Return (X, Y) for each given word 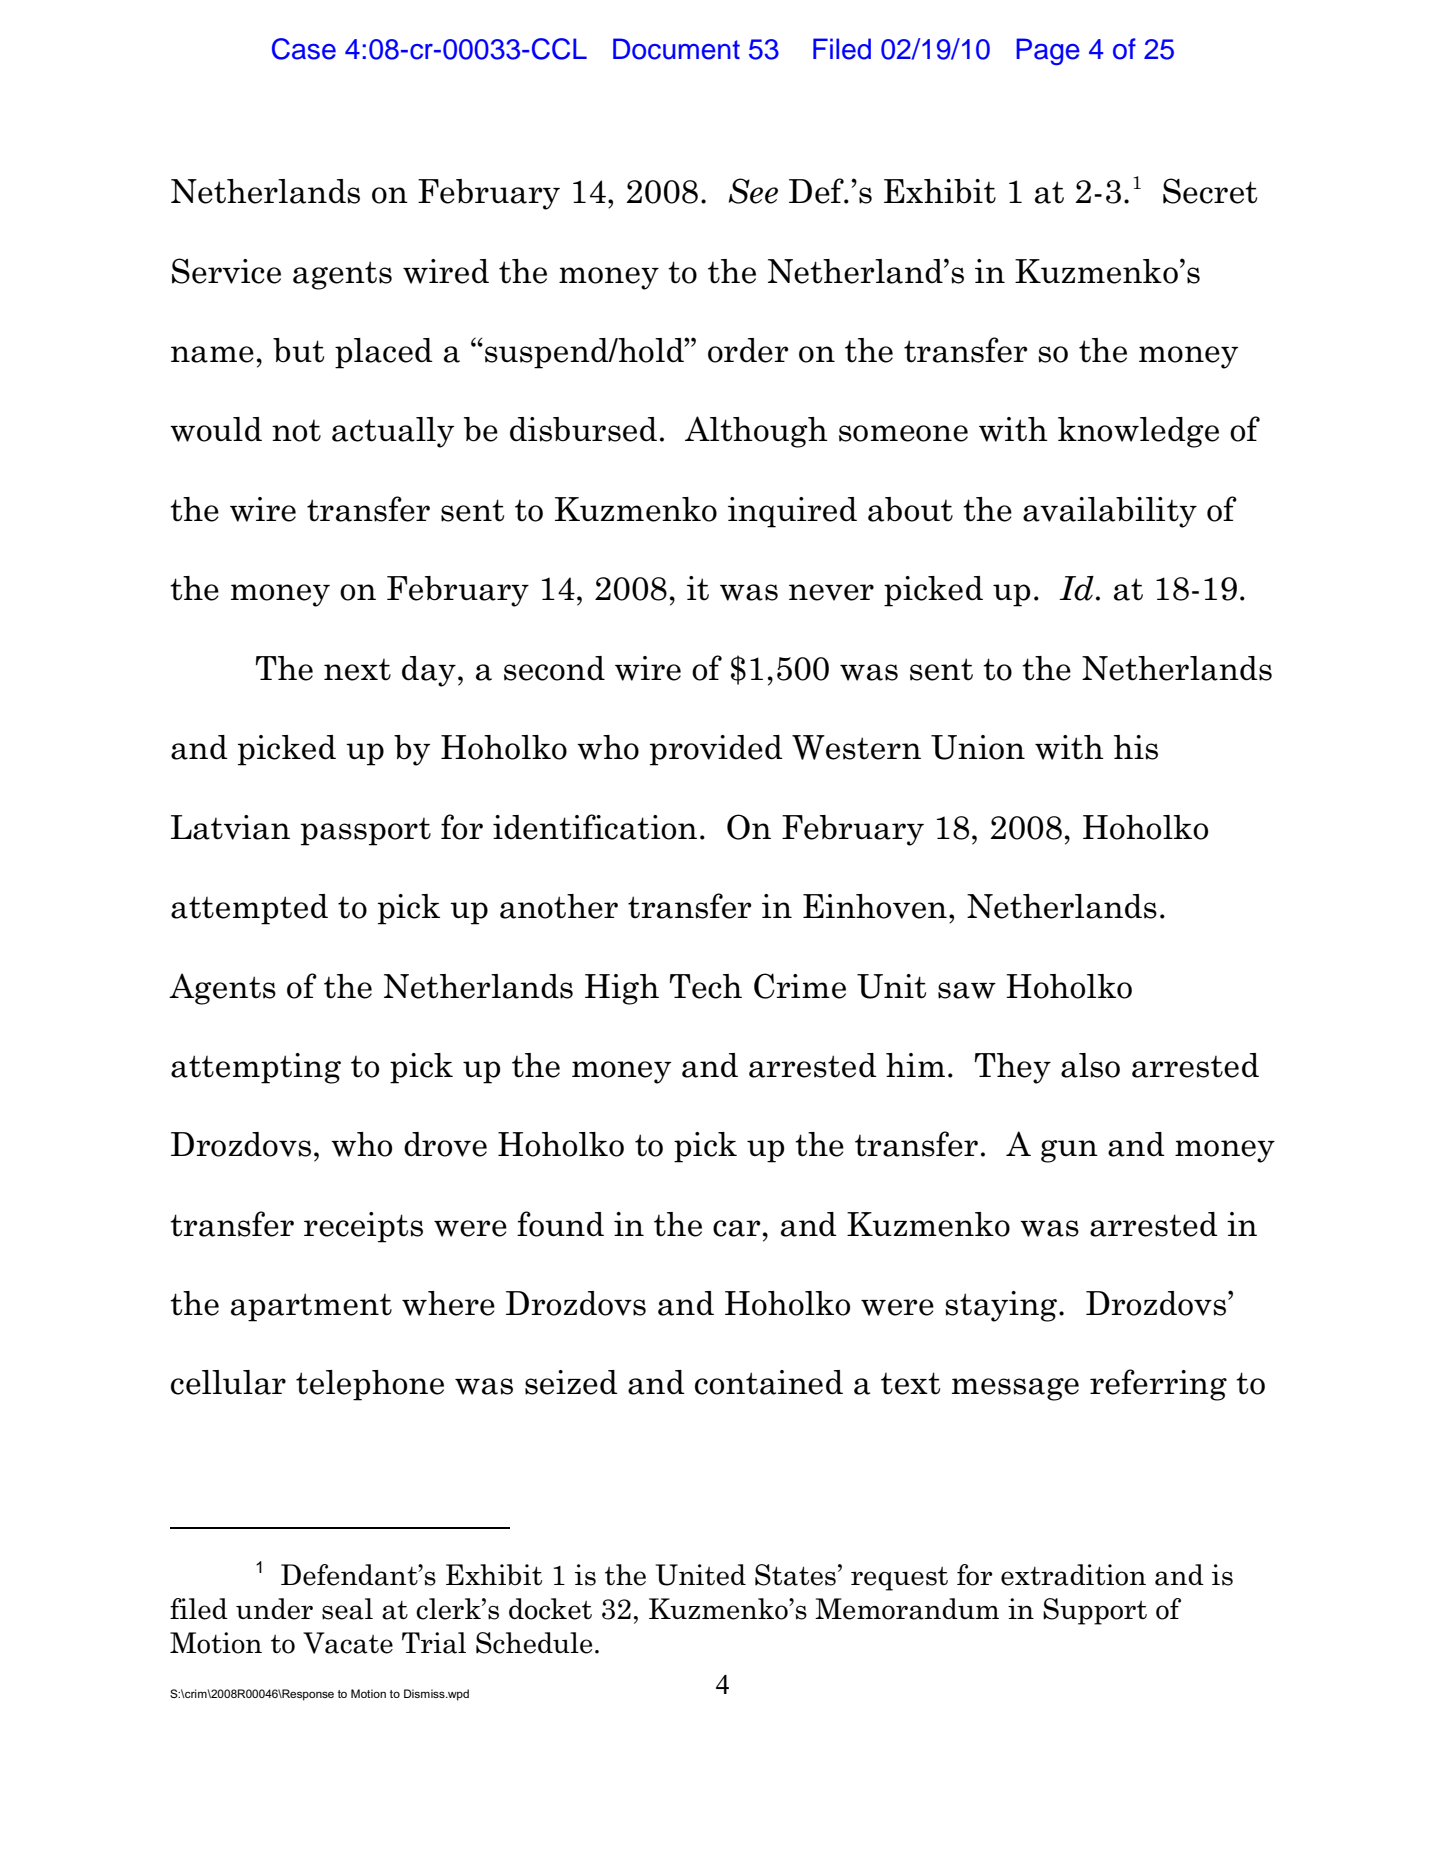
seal (347, 1609)
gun (1069, 1151)
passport (366, 832)
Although (756, 432)
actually (393, 432)
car (737, 1228)
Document (676, 49)
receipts (363, 1227)
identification (595, 827)
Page (1048, 51)
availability (1110, 512)
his (1136, 747)
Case (304, 49)
